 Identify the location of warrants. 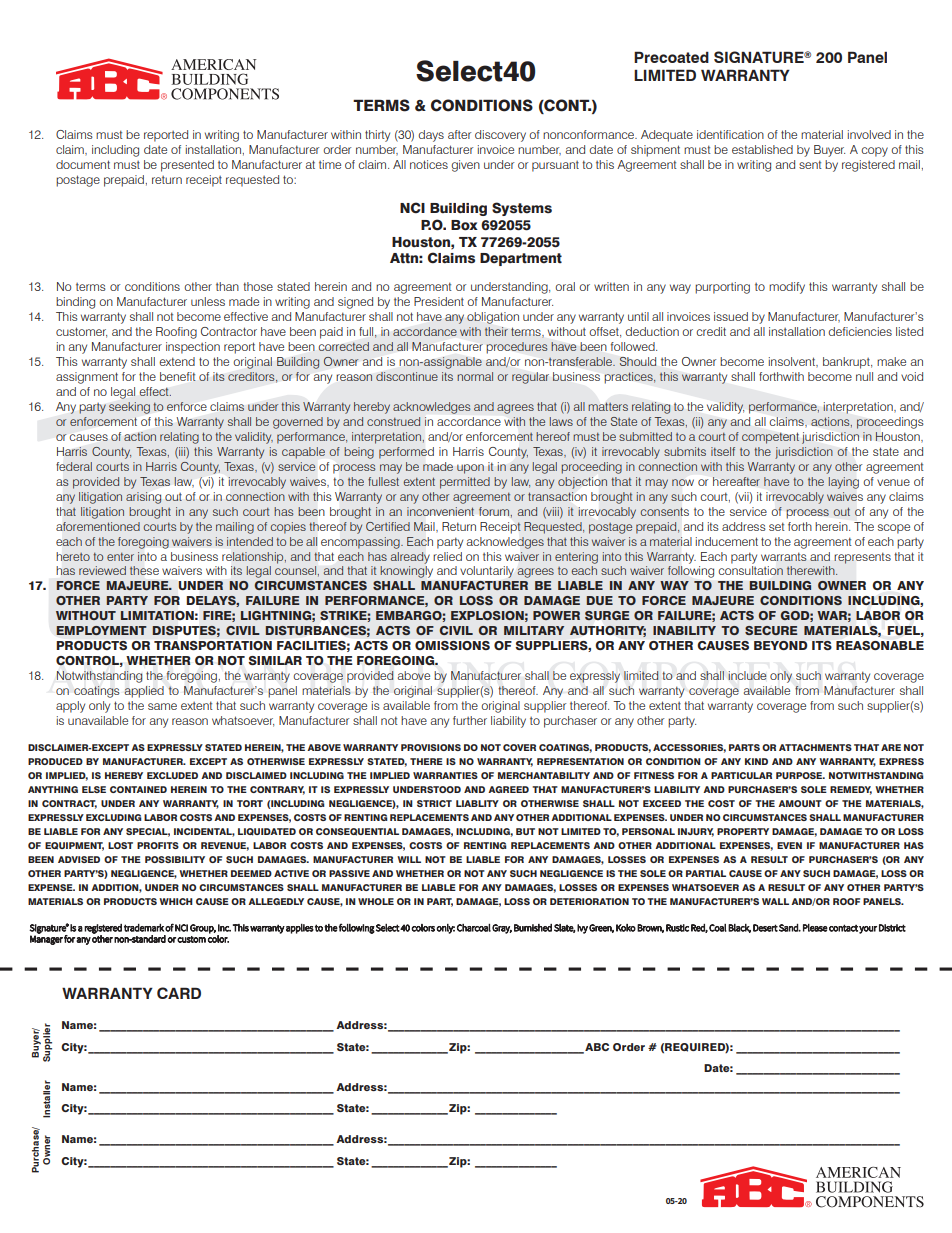
(784, 556).
